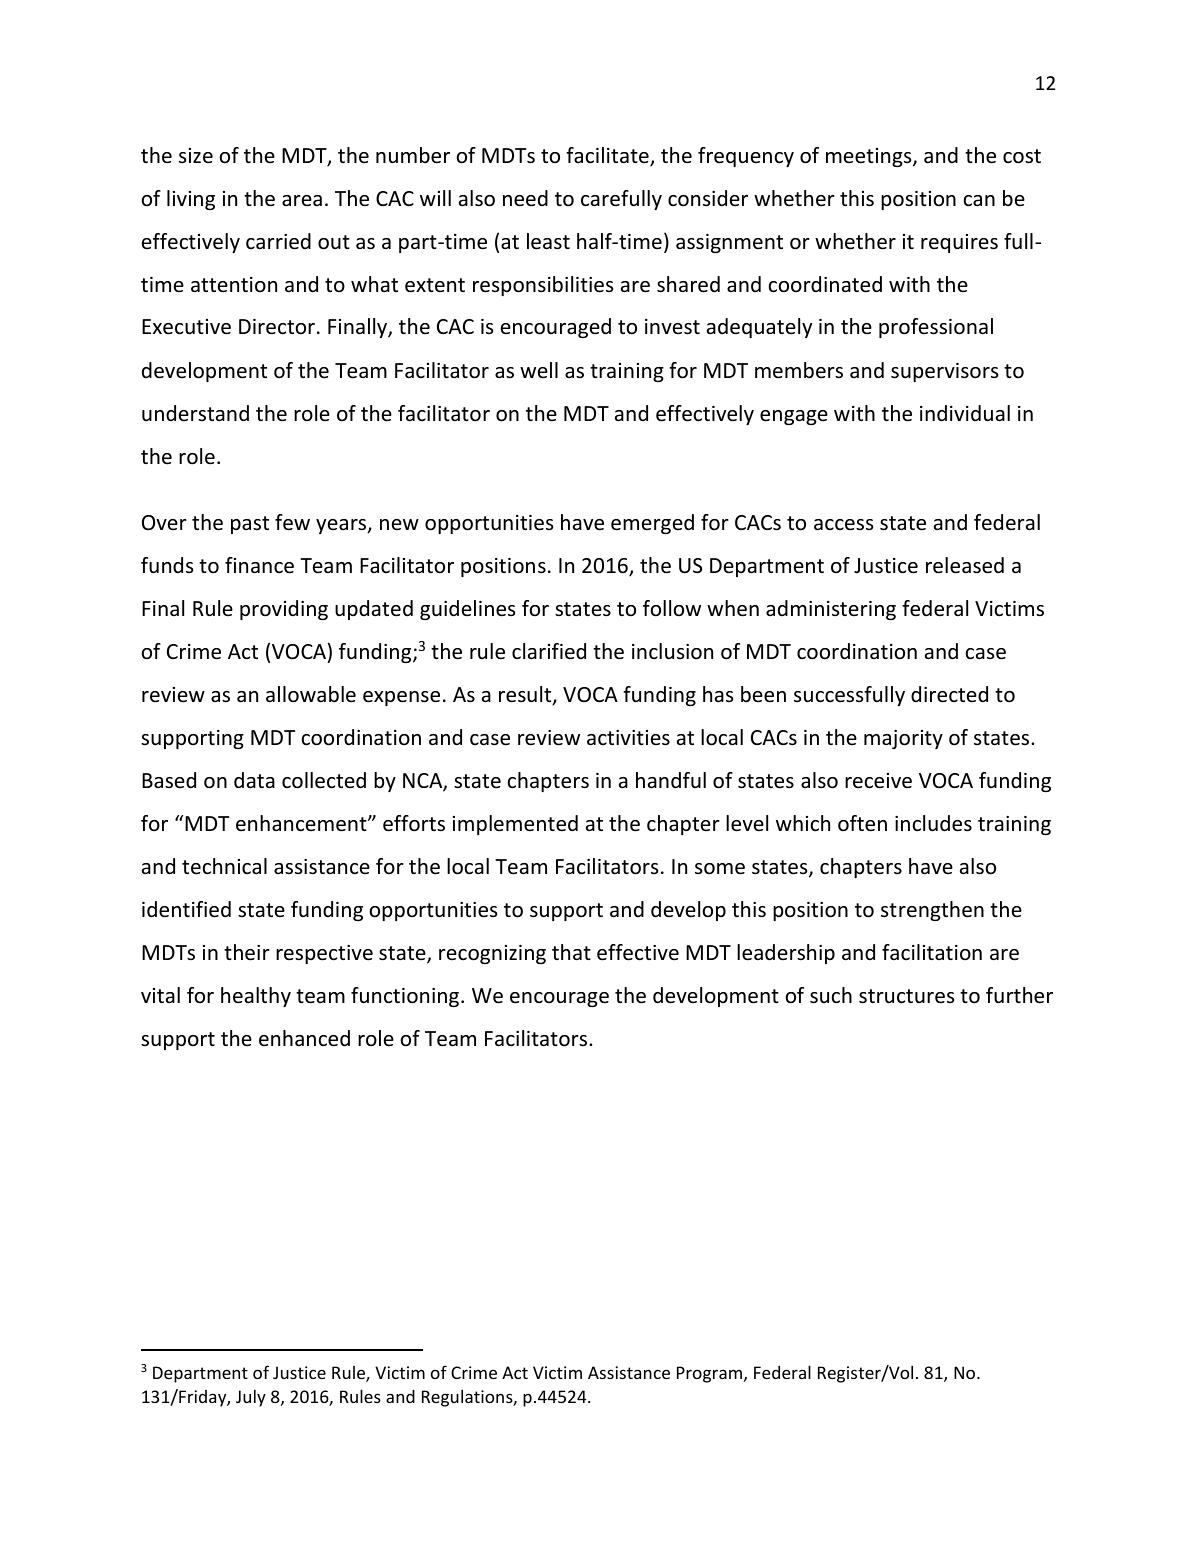 This screenshot has height=1549, width=1197. Describe the element at coordinates (247, 952) in the screenshot. I see `their` at that location.
